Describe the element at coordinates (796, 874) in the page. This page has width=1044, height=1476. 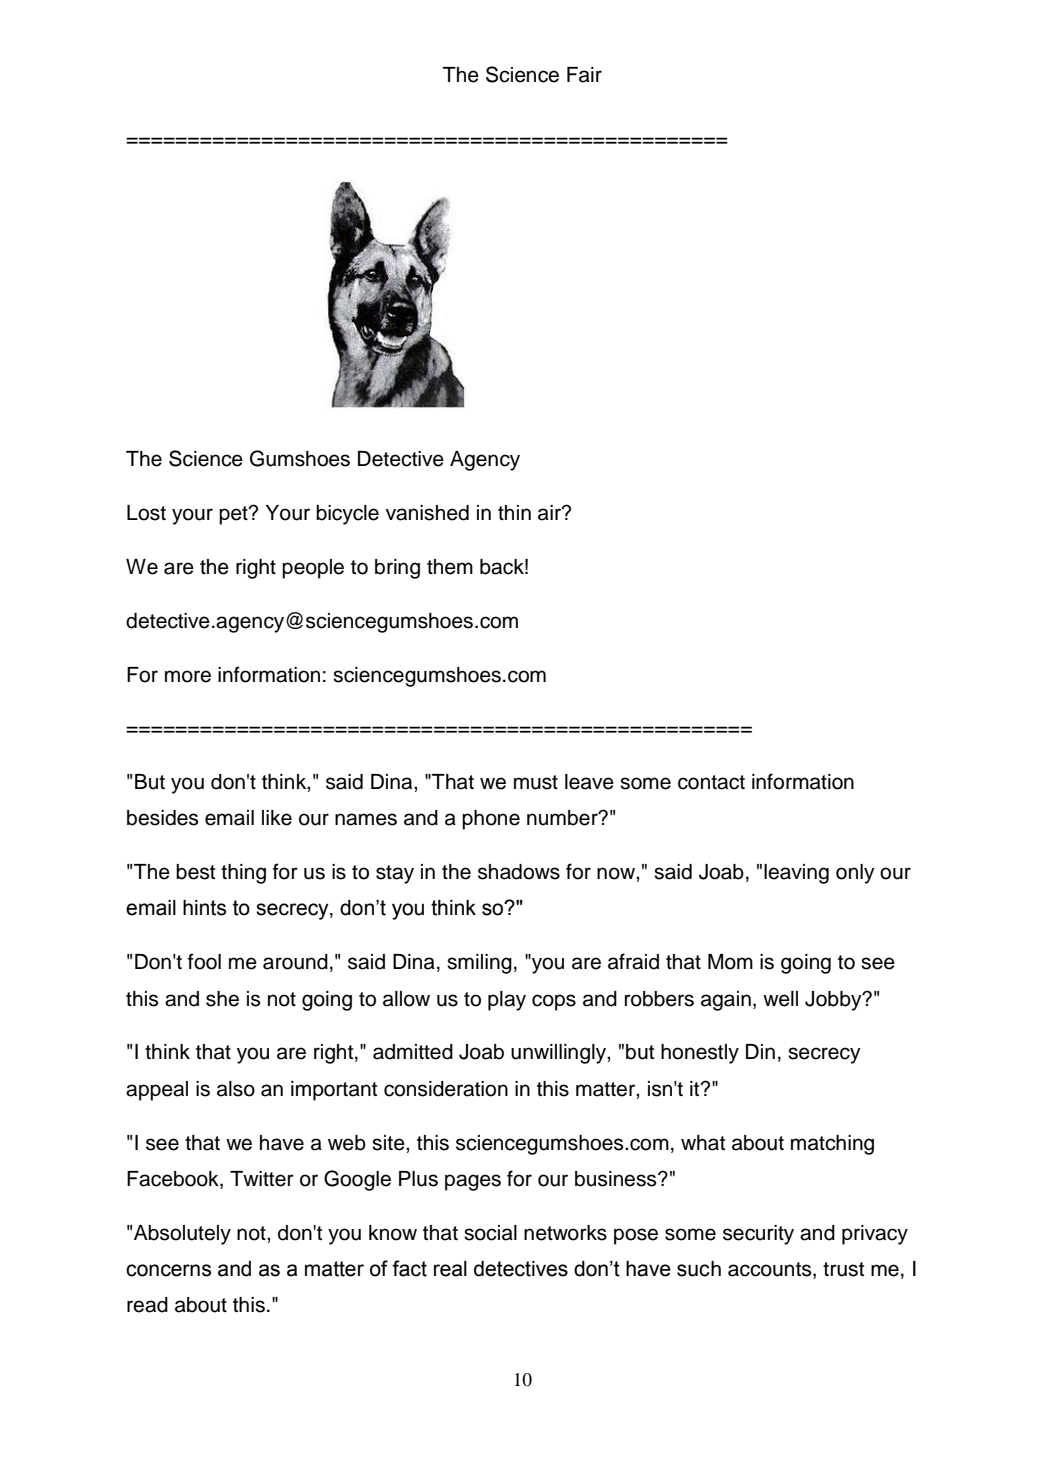
I see `leaving` at that location.
